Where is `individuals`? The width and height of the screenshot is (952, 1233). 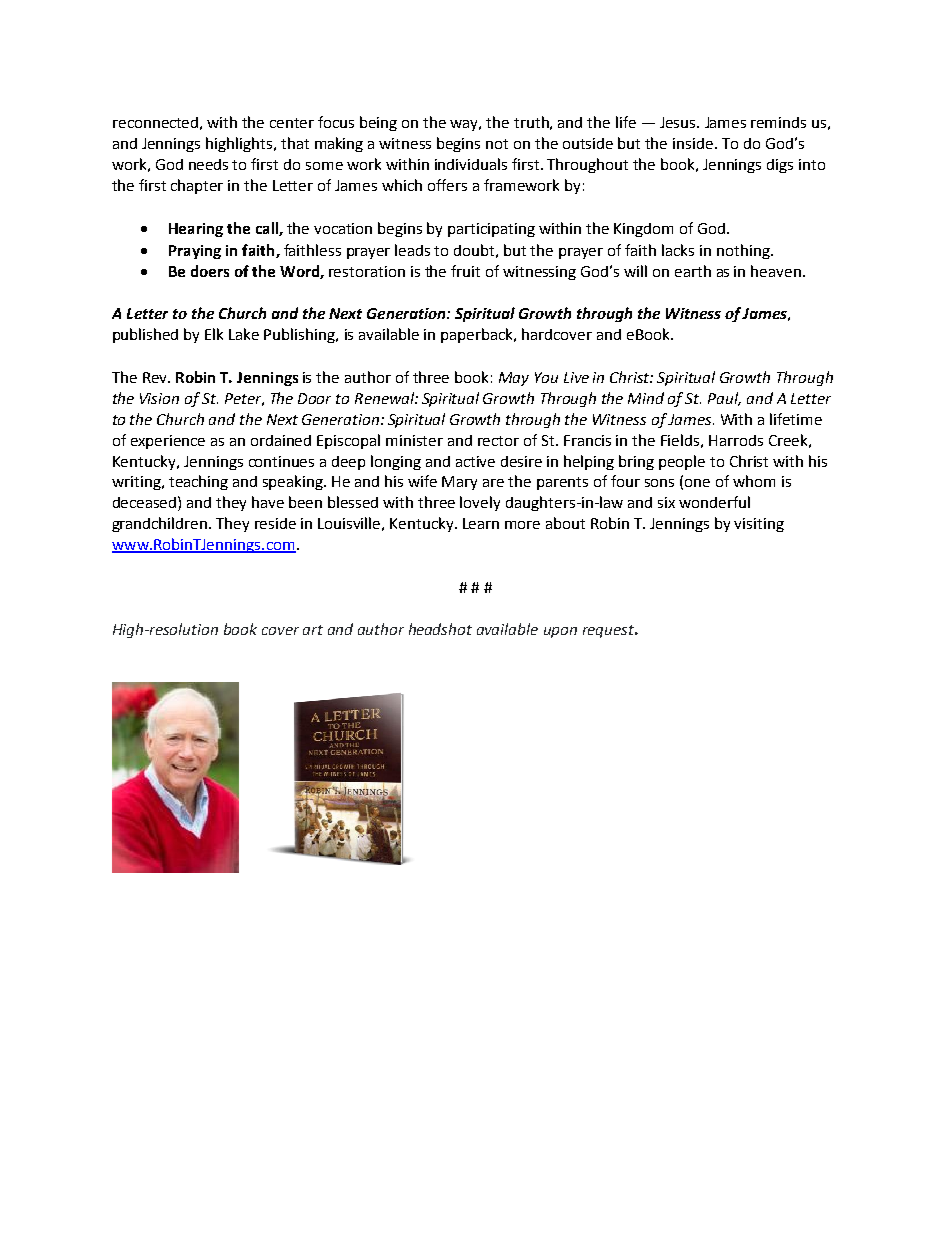 individuals is located at coordinates (471, 164).
